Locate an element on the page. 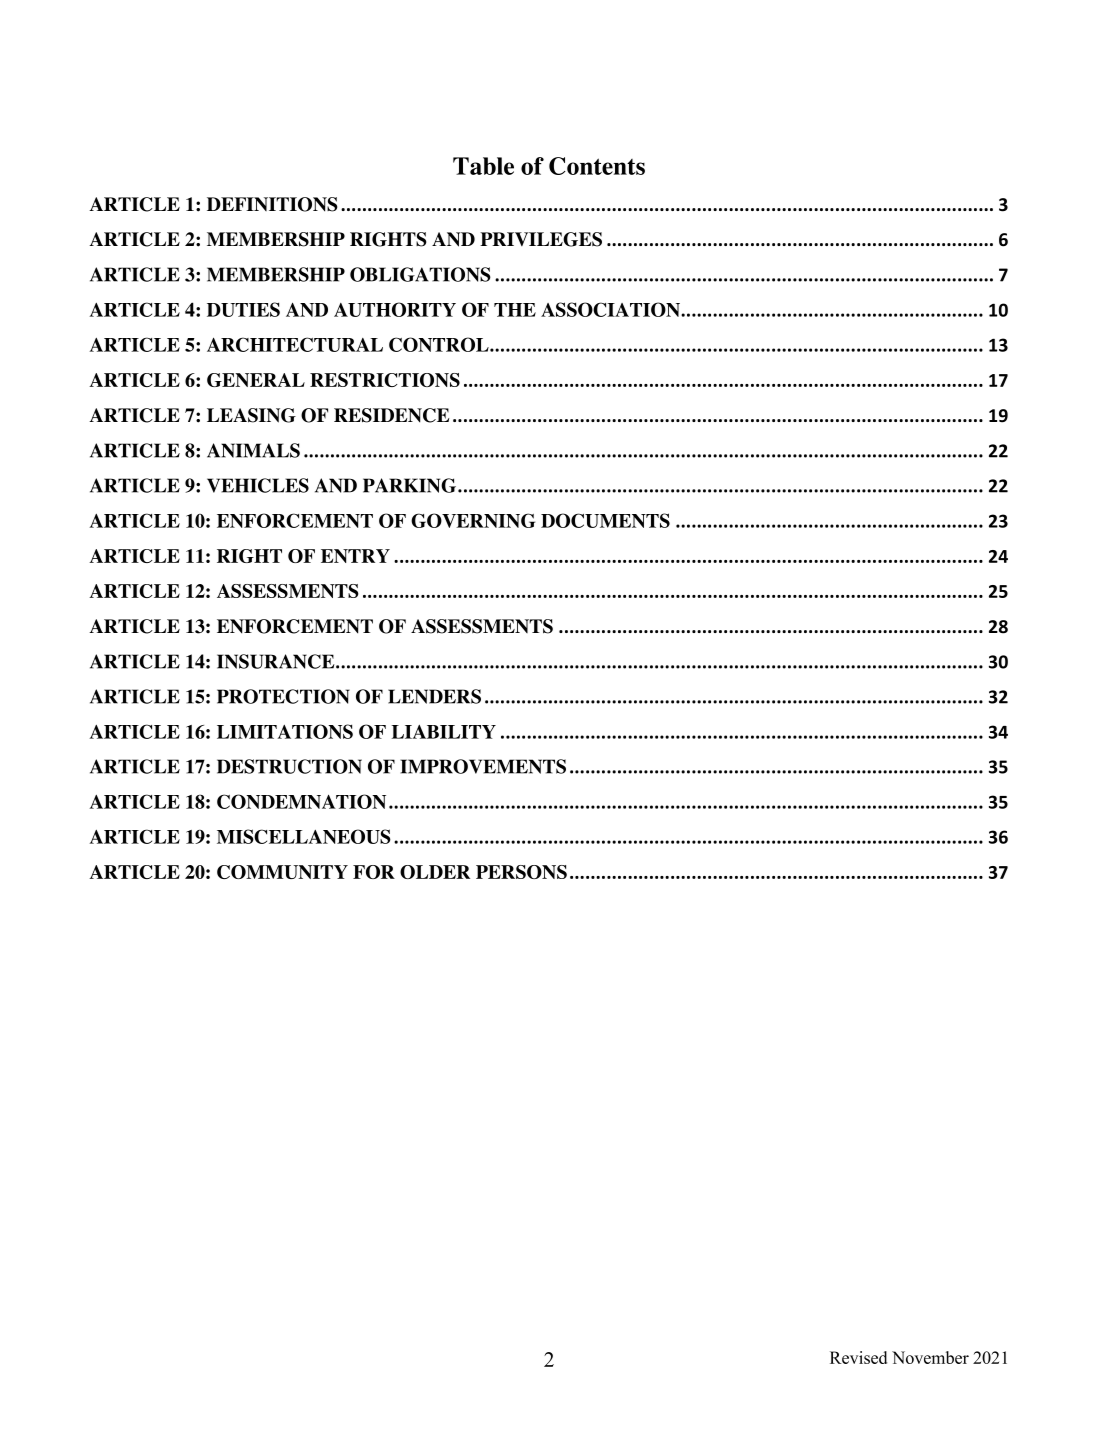 Image resolution: width=1107 pixels, height=1433 pixels. OLDER is located at coordinates (435, 872).
